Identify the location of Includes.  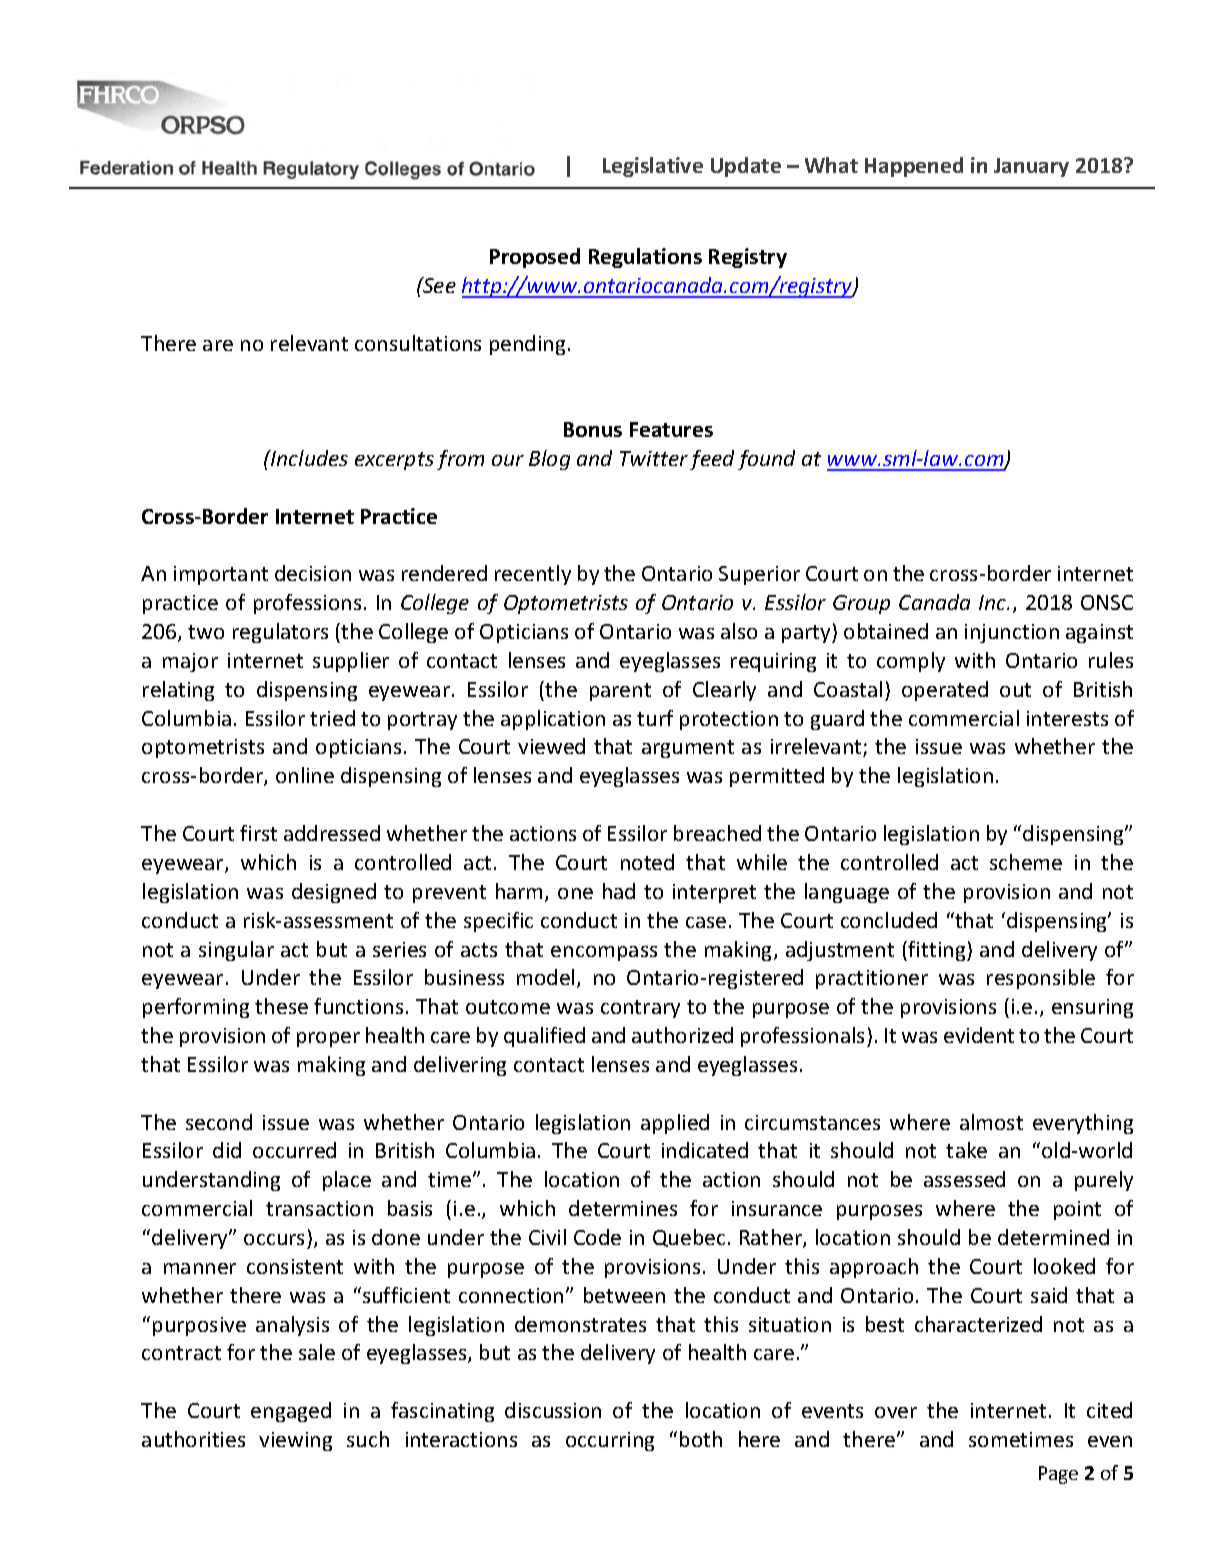
(308, 458).
